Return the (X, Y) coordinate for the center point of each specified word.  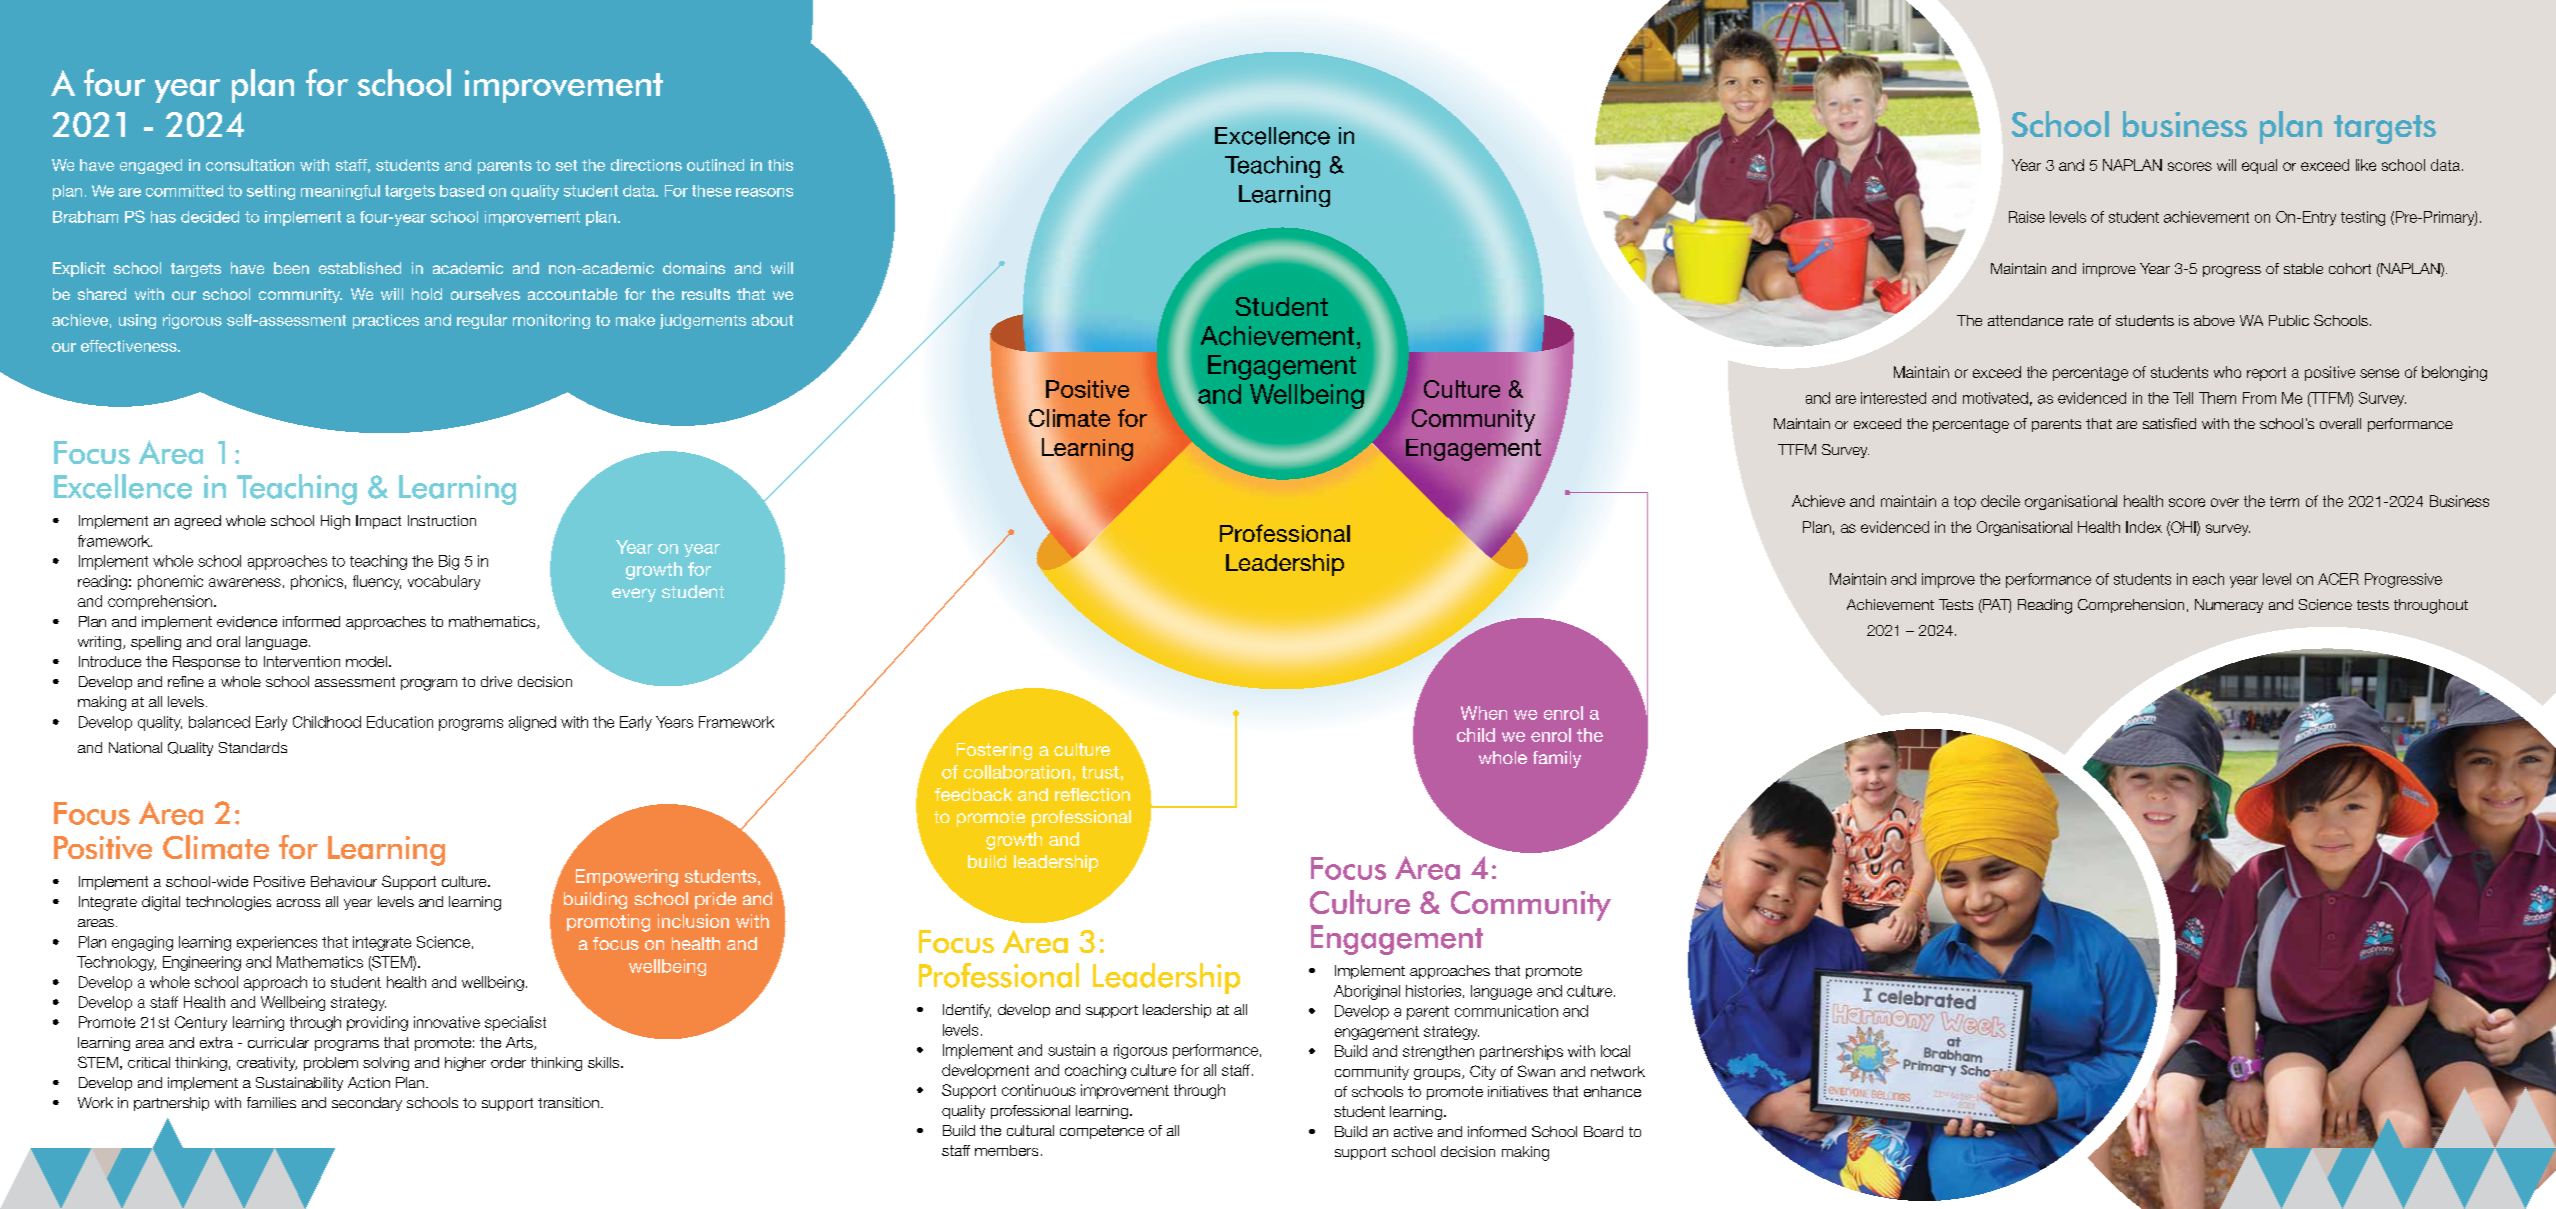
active (1413, 1131)
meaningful (340, 192)
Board (1603, 1131)
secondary (367, 1104)
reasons (764, 192)
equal (2259, 166)
